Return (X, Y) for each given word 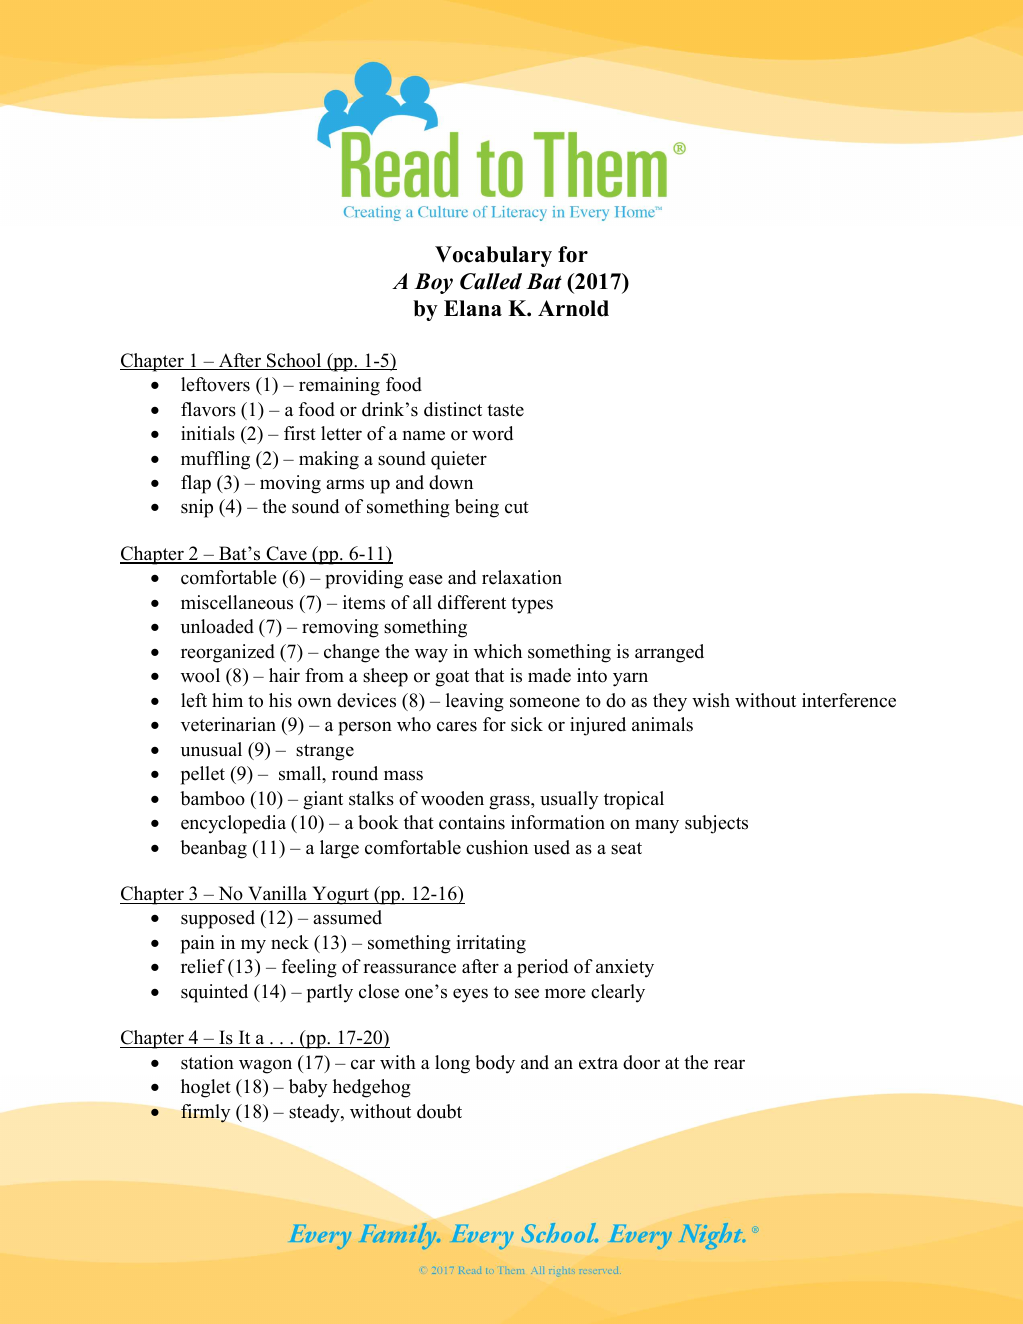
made (549, 675)
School (294, 361)
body (495, 1064)
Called (491, 281)
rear (729, 1065)
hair (284, 675)
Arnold (573, 308)
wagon (265, 1067)
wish (711, 700)
